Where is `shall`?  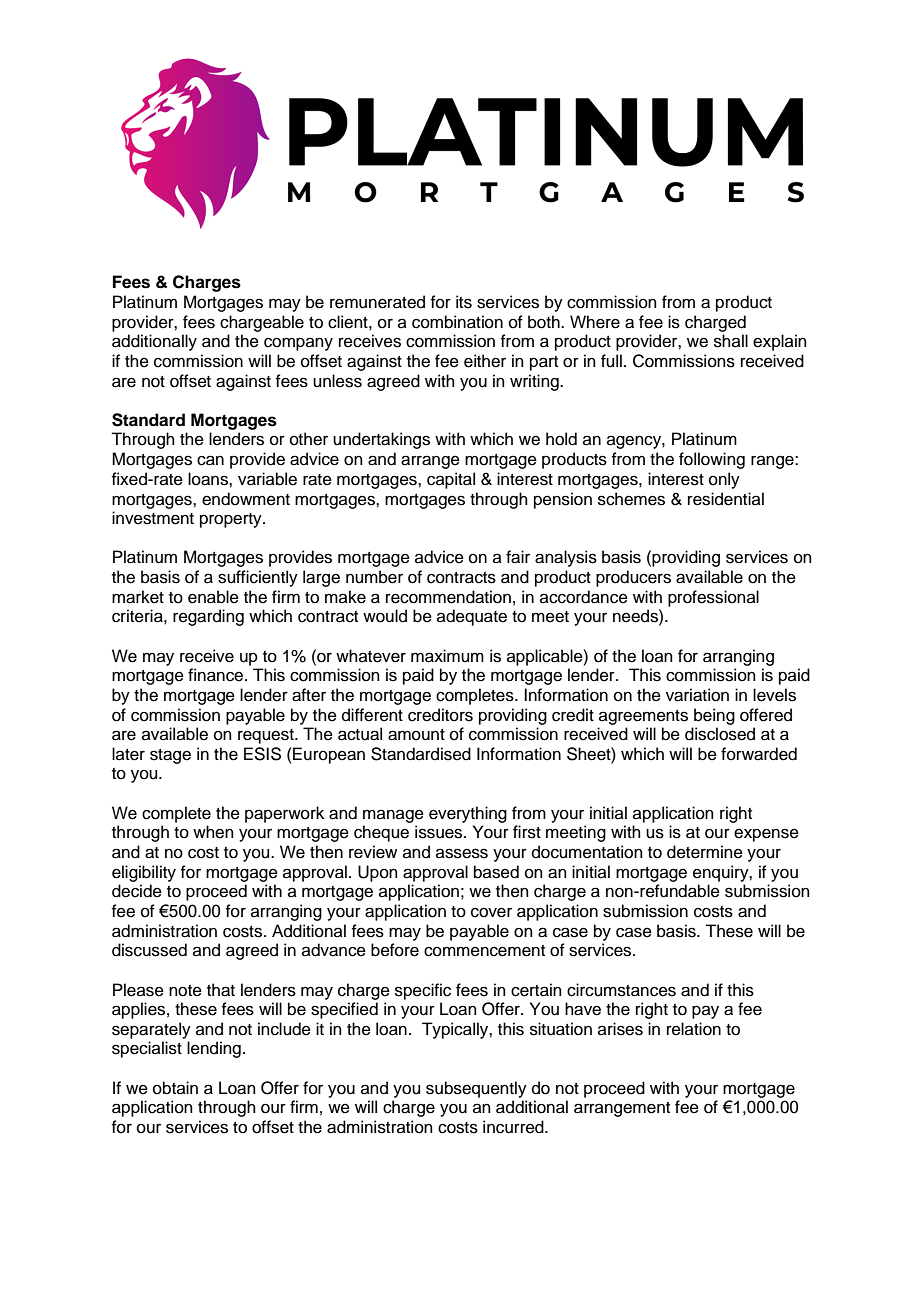 shall is located at coordinates (731, 341).
